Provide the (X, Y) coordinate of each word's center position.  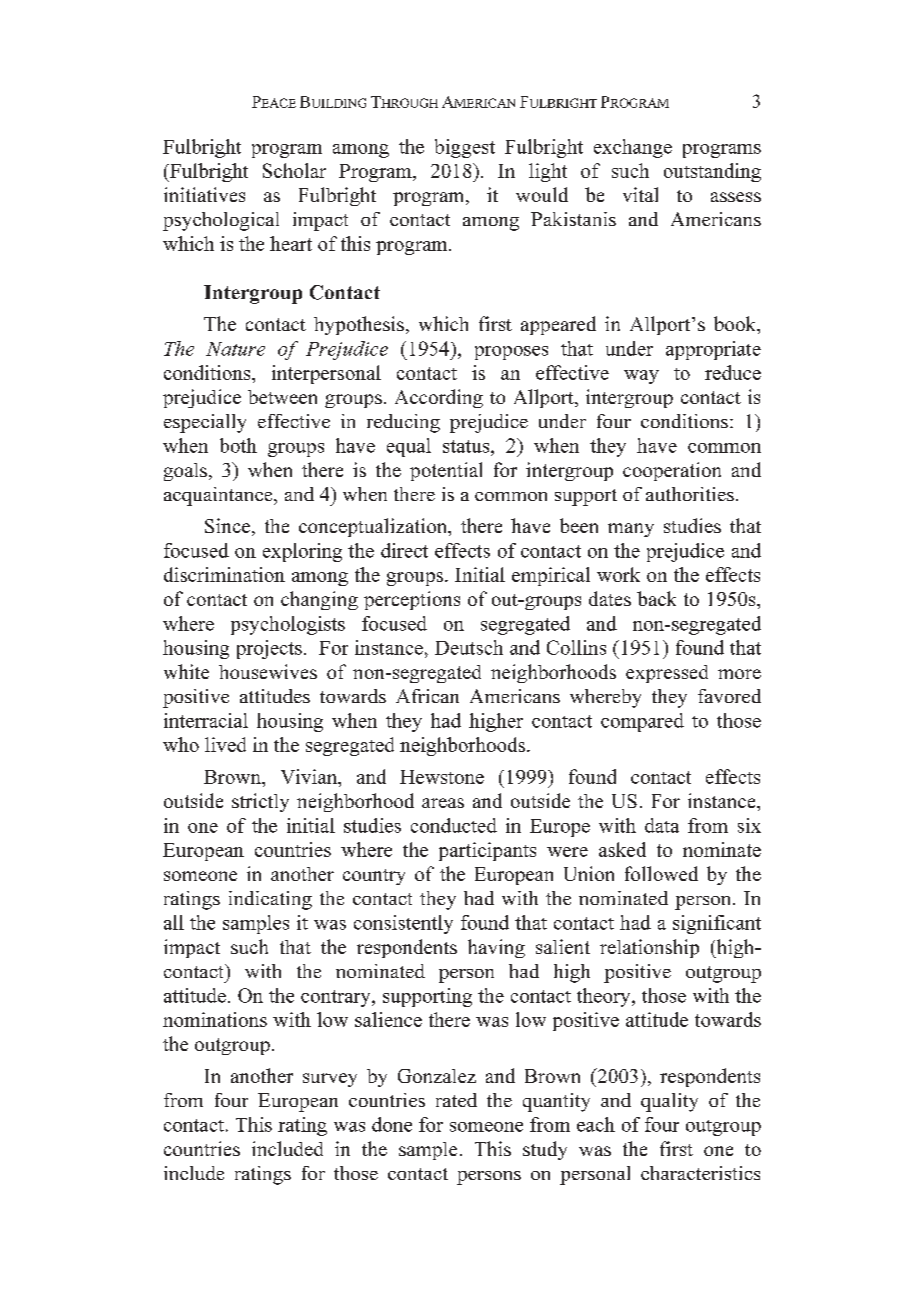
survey (330, 1080)
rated (456, 1100)
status (467, 446)
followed (661, 873)
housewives (268, 671)
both (238, 445)
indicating (270, 900)
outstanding (712, 172)
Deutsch (469, 647)
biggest (465, 148)
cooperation (672, 471)
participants (487, 851)
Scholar (294, 170)
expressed (667, 674)
